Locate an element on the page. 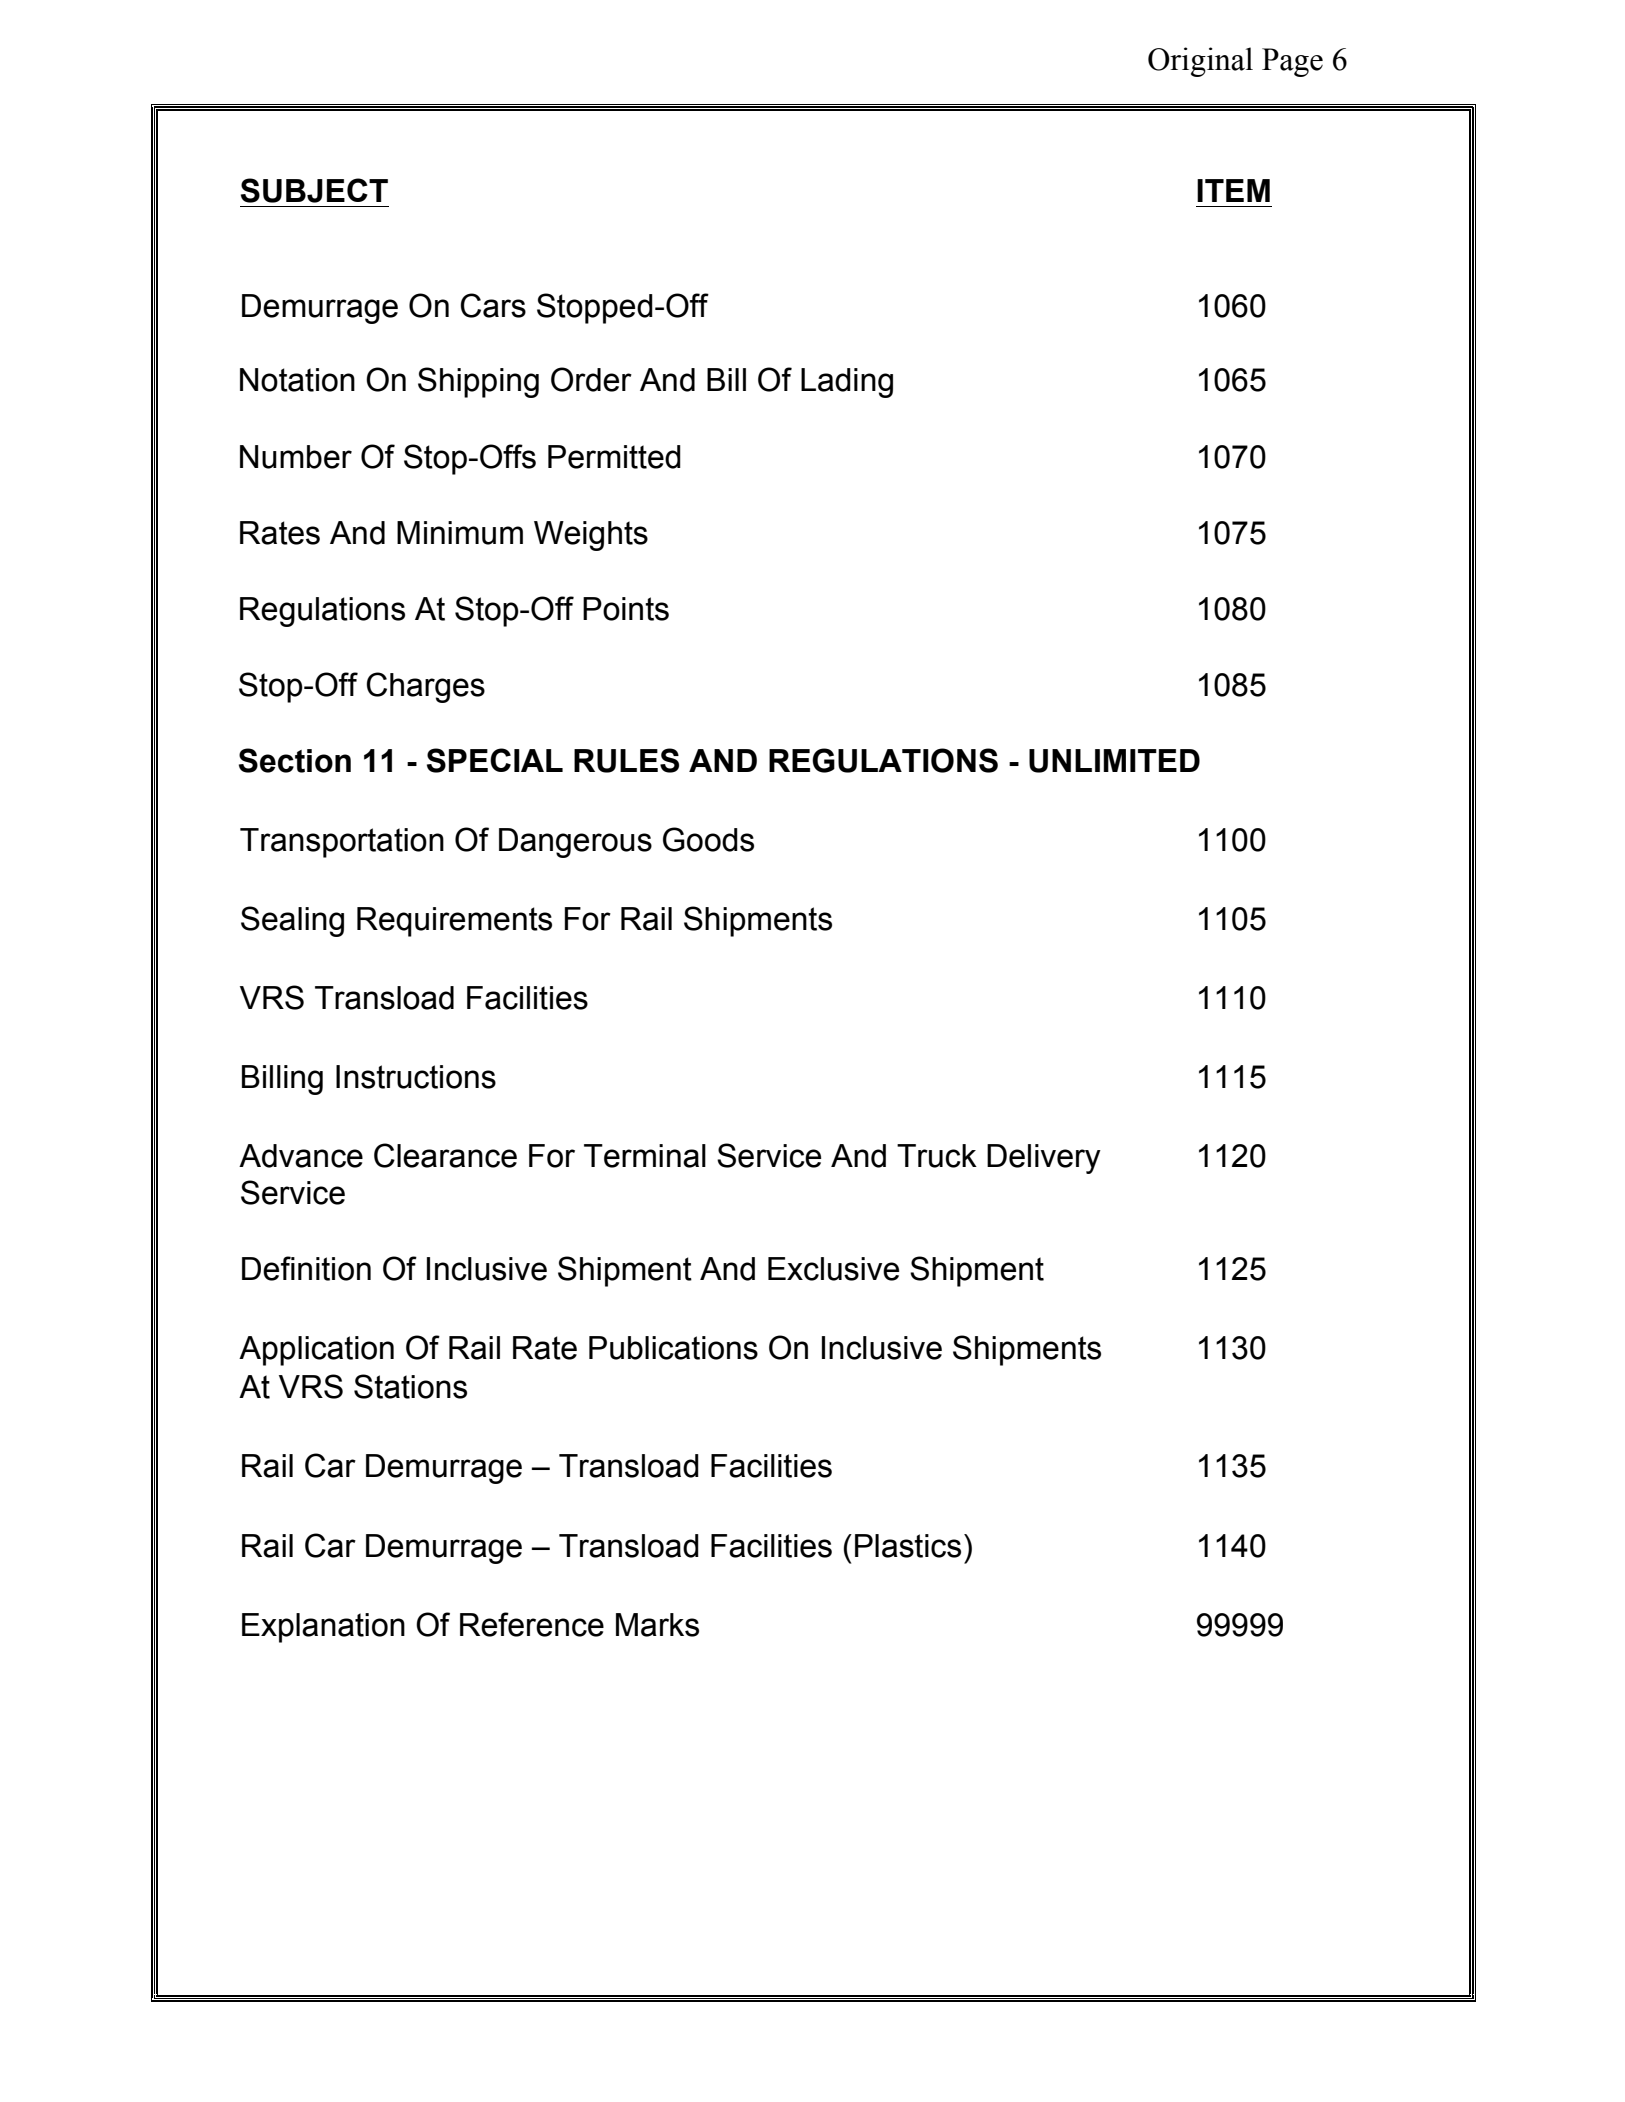 This image has width=1625, height=2102. Explanation is located at coordinates (323, 1628).
